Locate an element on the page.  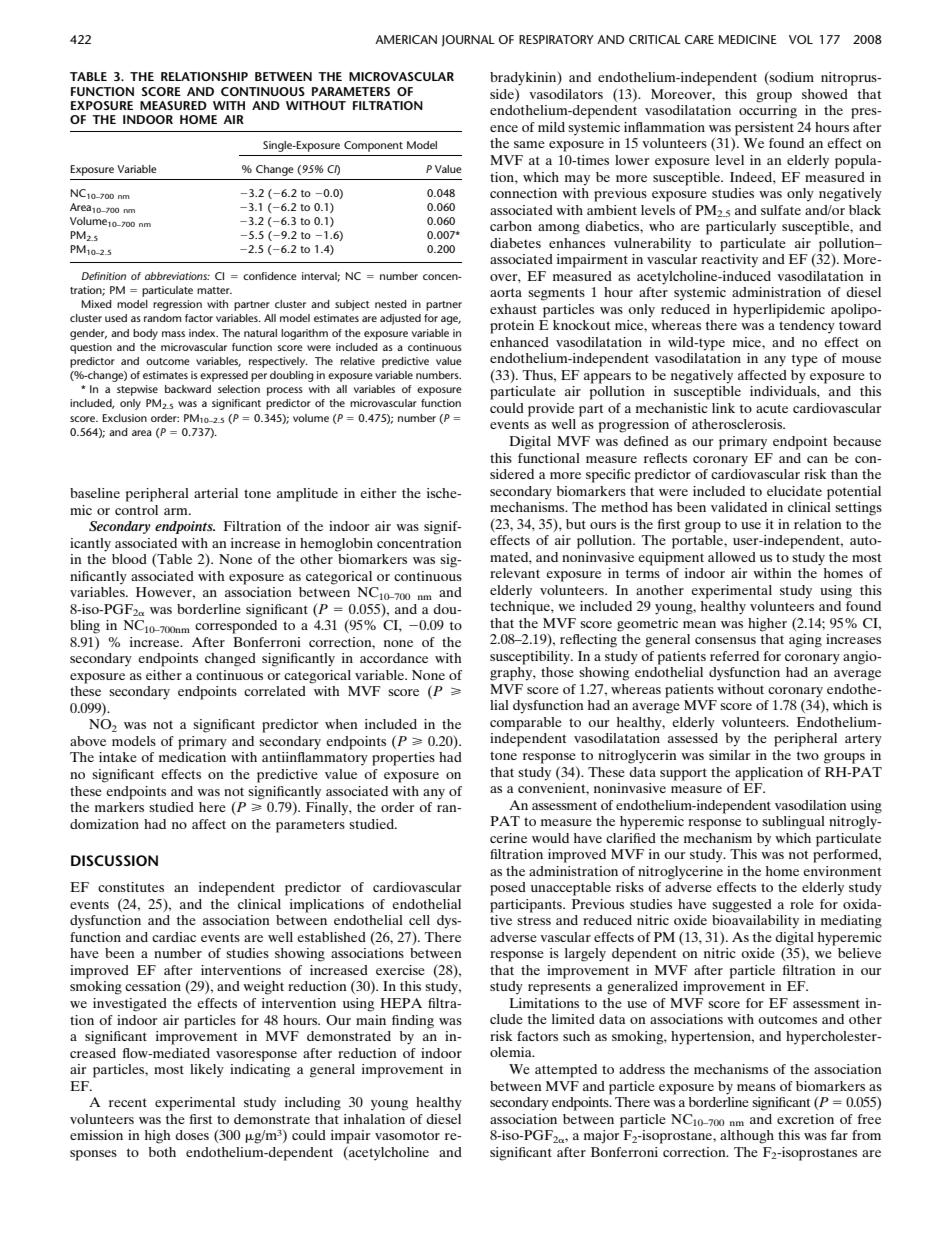
MEDICINE is located at coordinates (748, 39).
